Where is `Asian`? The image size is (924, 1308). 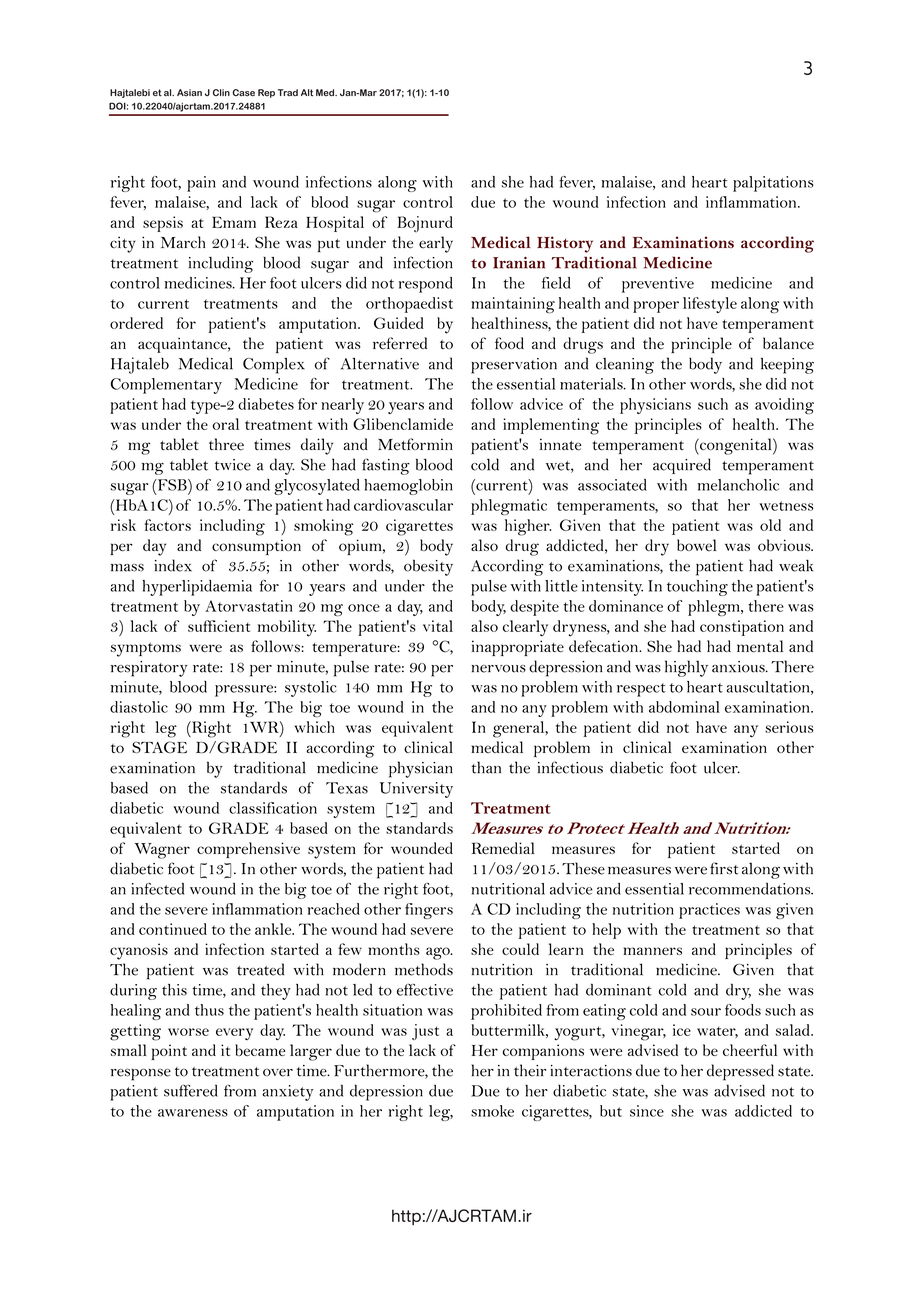
Asian is located at coordinates (189, 93).
